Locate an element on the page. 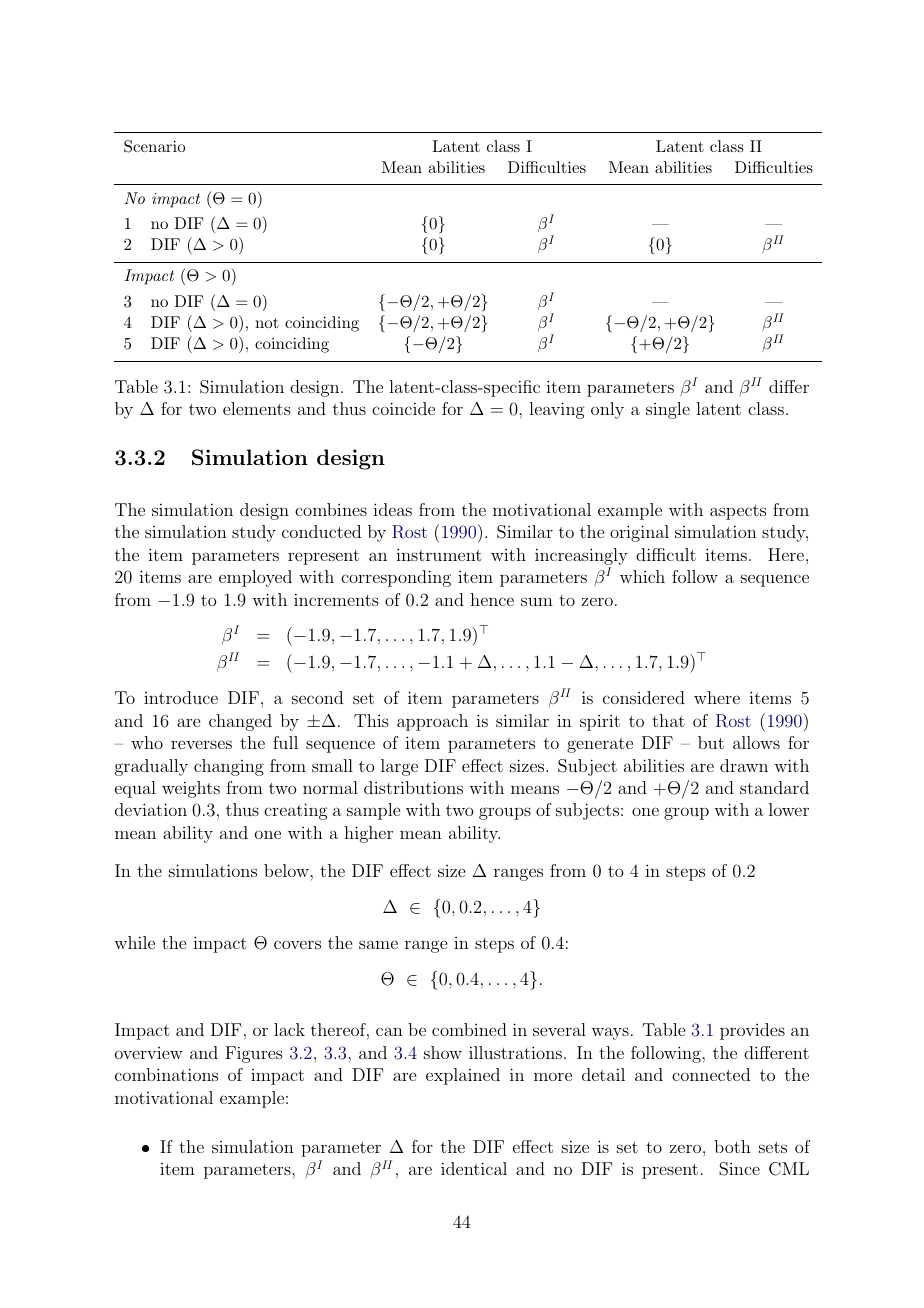  combinations is located at coordinates (166, 1074).
